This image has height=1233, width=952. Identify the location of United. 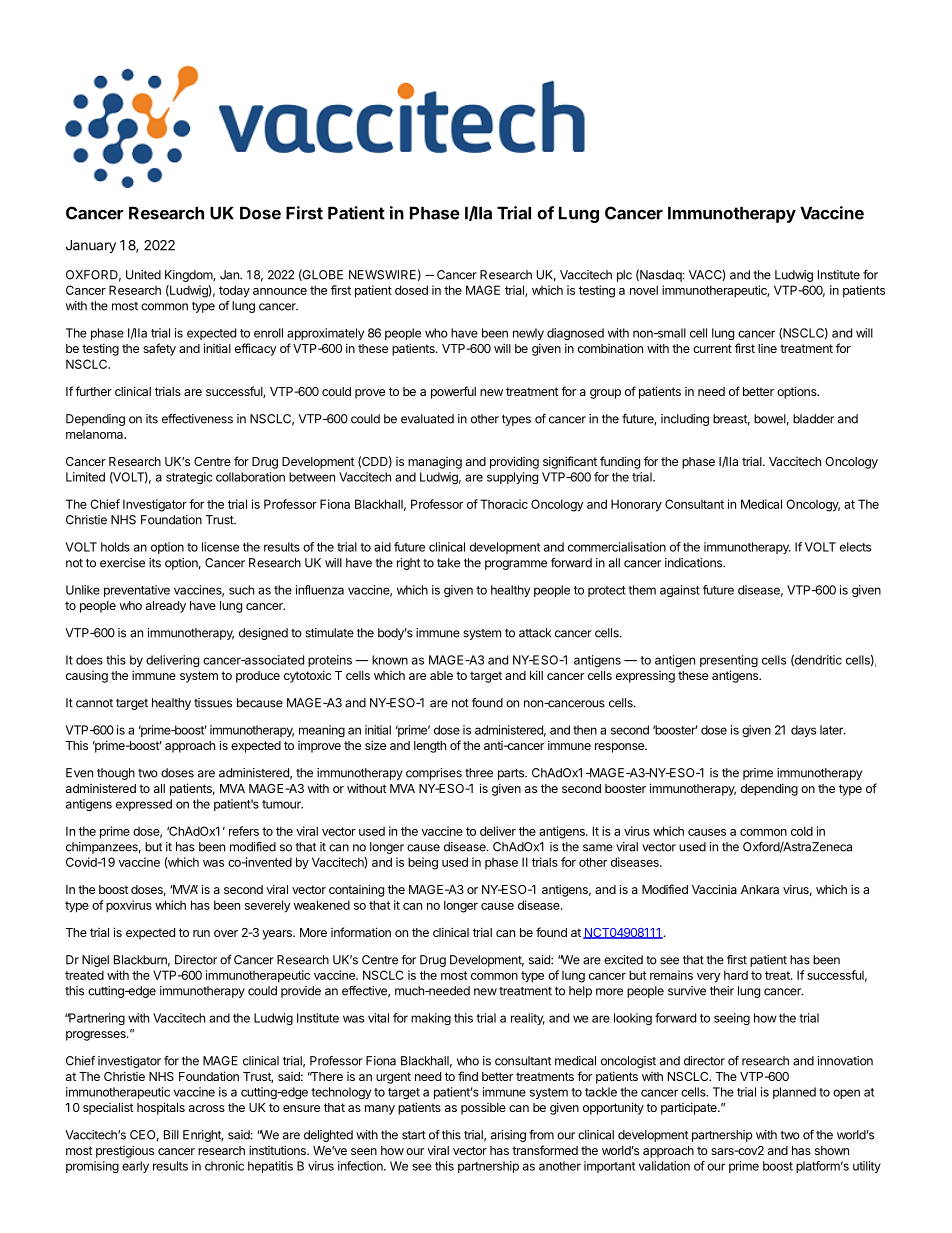
(143, 275).
